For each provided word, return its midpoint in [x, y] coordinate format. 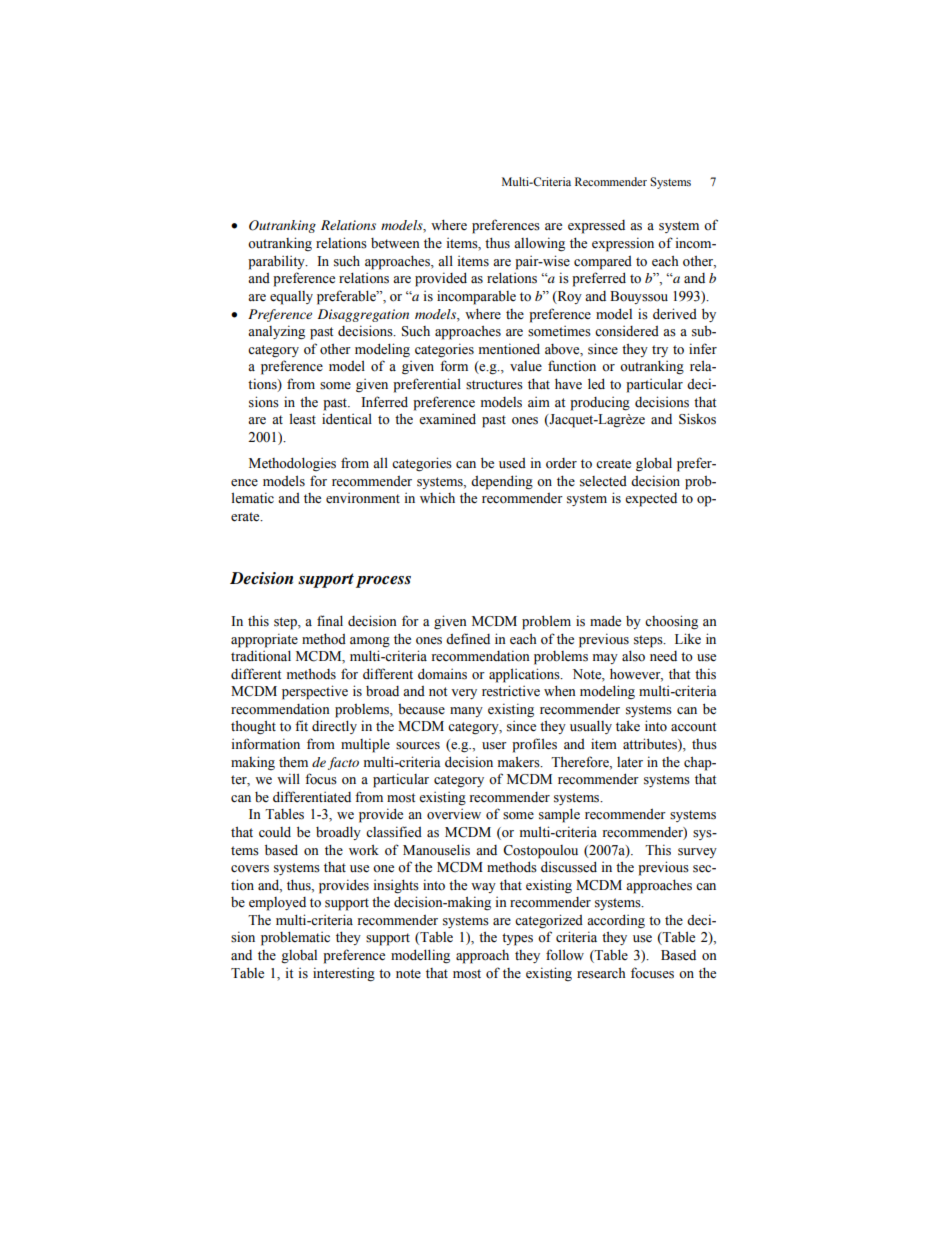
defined [468, 638]
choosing [671, 622]
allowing [539, 244]
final [330, 620]
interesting [344, 974]
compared [603, 263]
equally [291, 298]
